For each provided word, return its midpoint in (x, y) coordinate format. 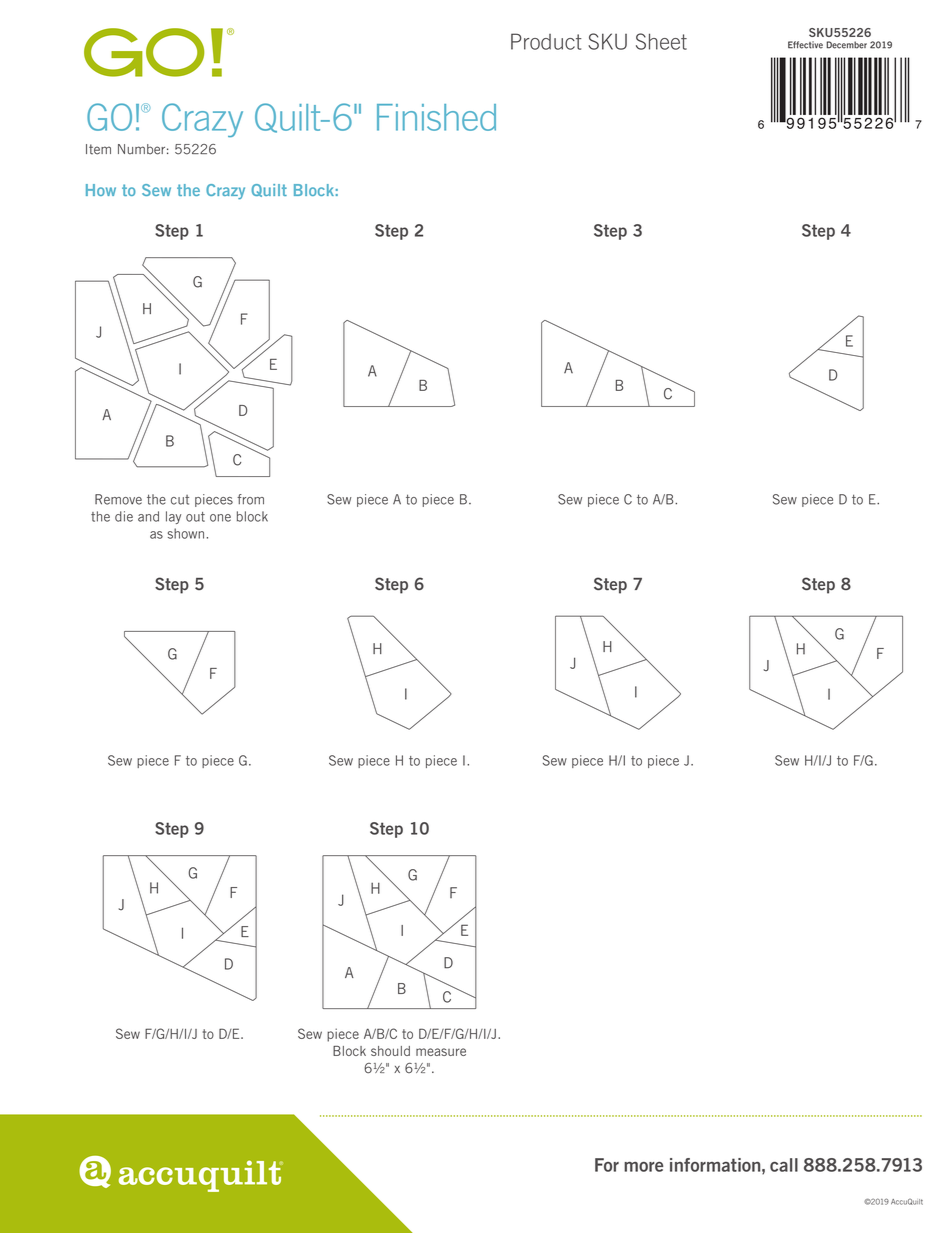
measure (441, 1052)
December (846, 45)
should (390, 1051)
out (195, 517)
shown (186, 533)
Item (98, 149)
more (643, 1167)
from (250, 499)
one (220, 518)
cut (180, 500)
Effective (805, 45)
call (784, 1165)
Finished (436, 117)
